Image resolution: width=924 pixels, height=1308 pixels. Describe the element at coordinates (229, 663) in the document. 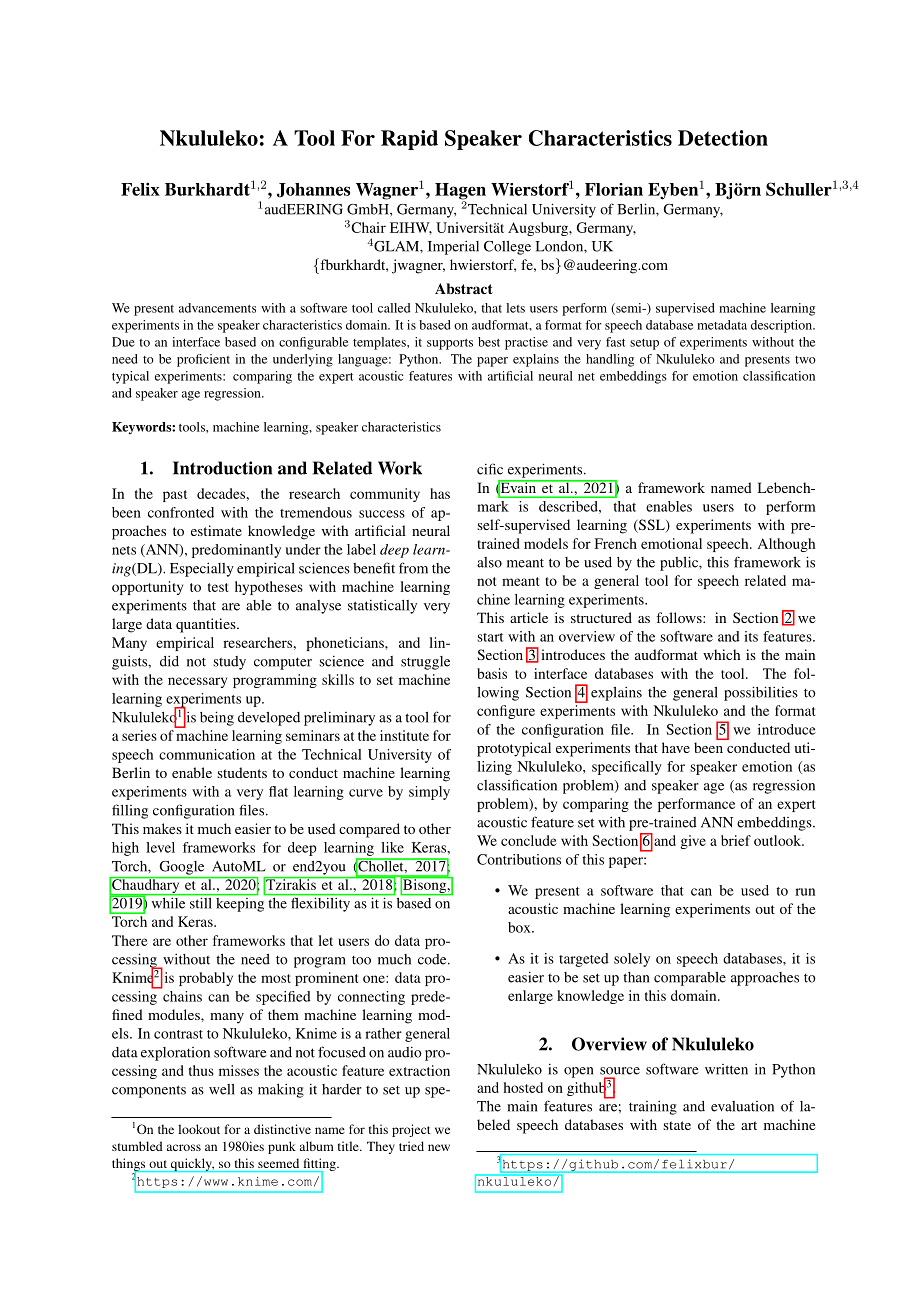

I see `study` at that location.
